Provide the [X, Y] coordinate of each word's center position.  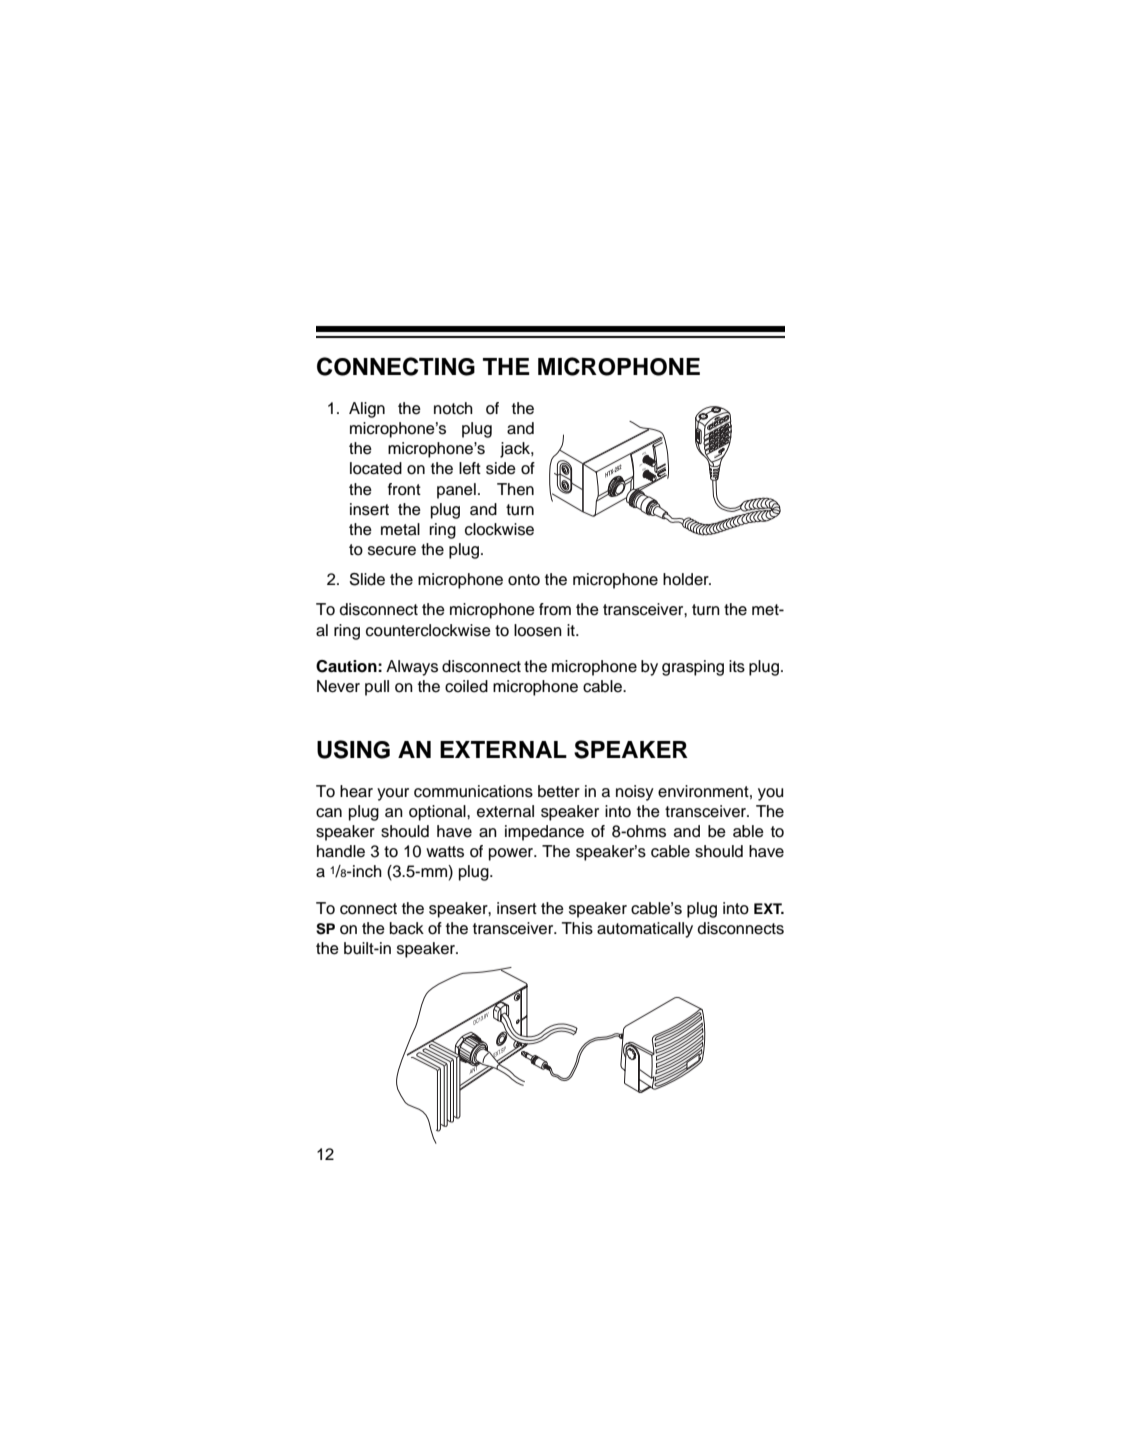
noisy [635, 793]
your [393, 794]
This [577, 928]
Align [367, 410]
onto [524, 580]
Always [412, 668]
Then [515, 489]
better [559, 791]
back [407, 928]
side [501, 468]
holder [687, 579]
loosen [538, 630]
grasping [693, 668]
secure [392, 551]
